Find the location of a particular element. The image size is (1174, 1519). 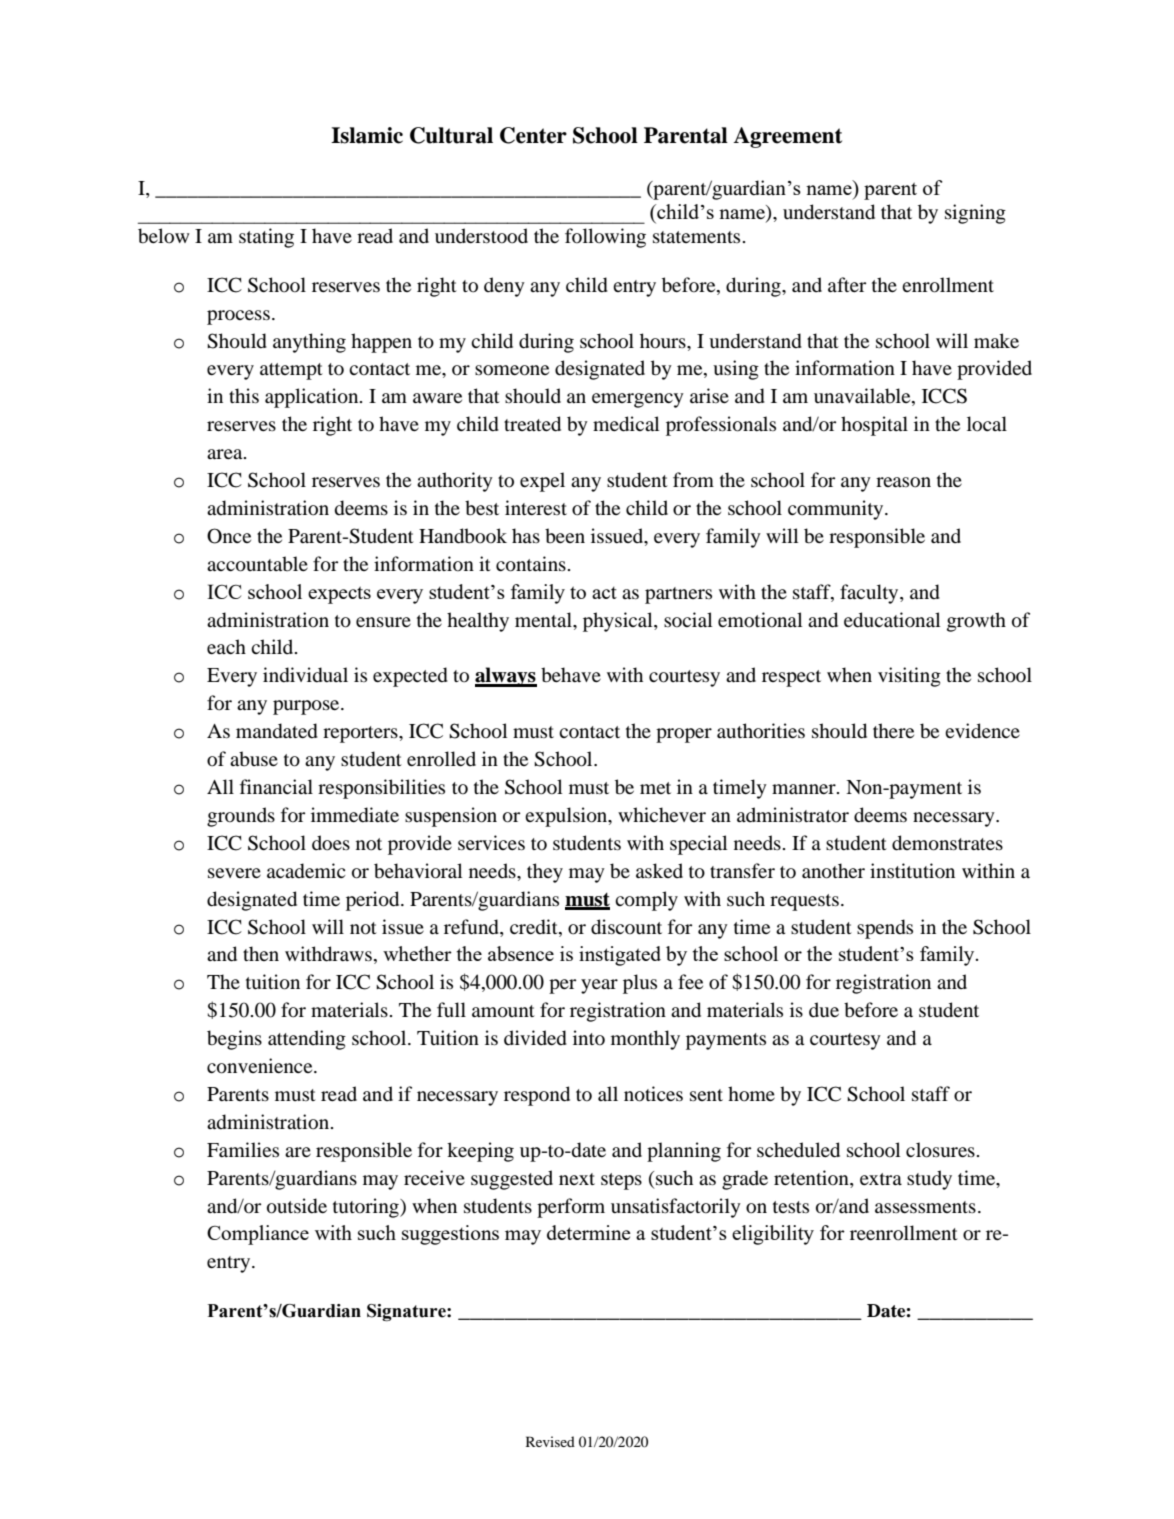

Center is located at coordinates (533, 135).
